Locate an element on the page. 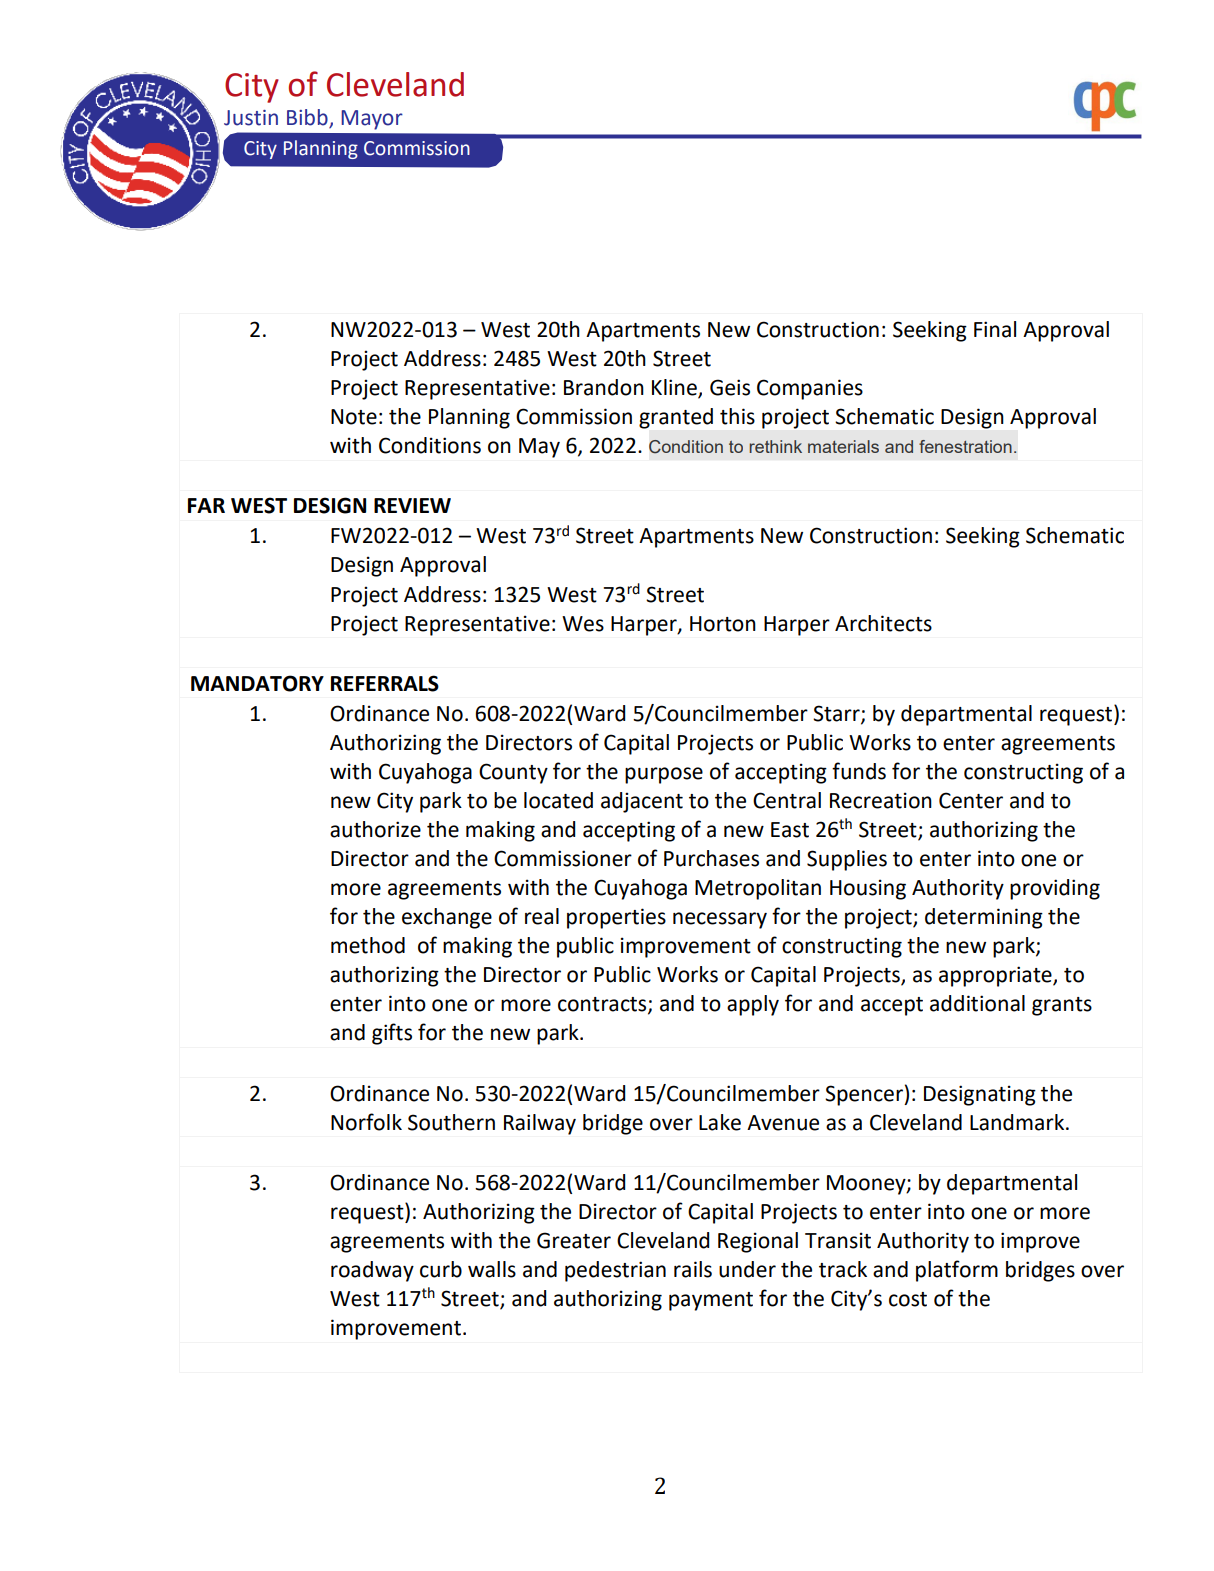  Bibb is located at coordinates (308, 118).
